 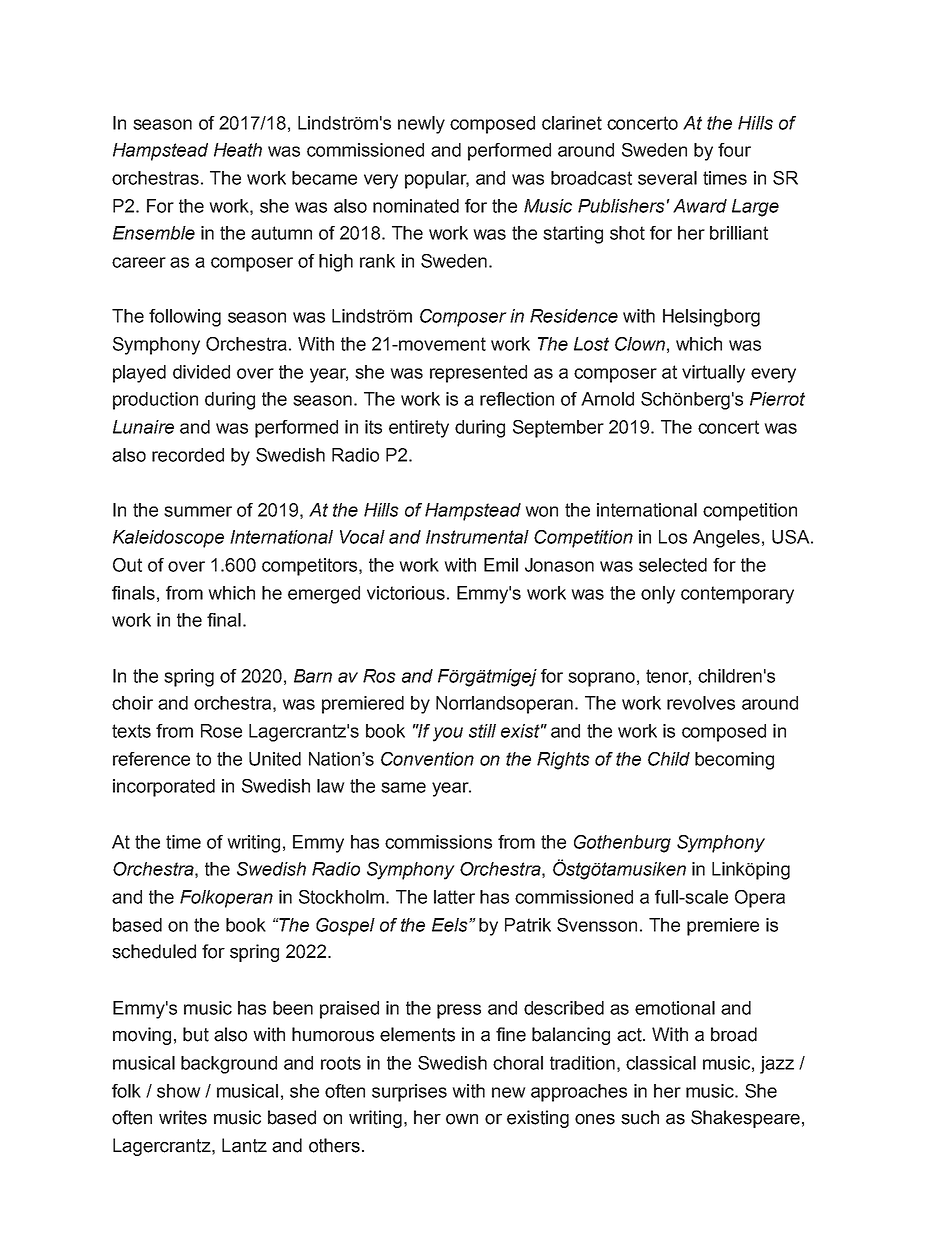 What do you see at coordinates (462, 1119) in the screenshot?
I see `own` at bounding box center [462, 1119].
